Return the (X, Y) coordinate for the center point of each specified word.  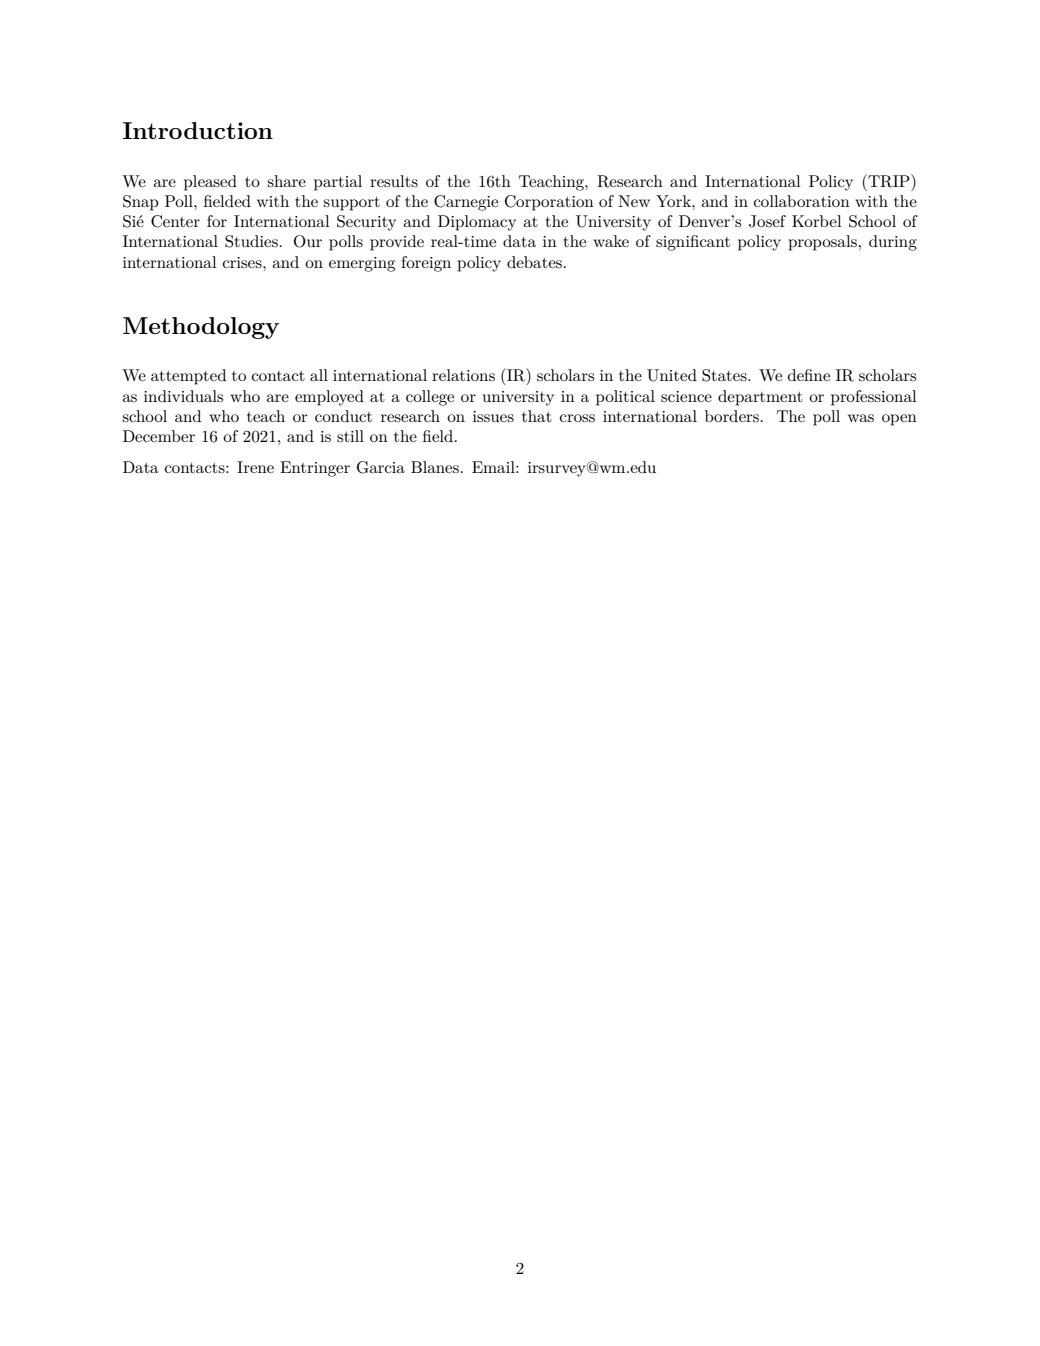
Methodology (201, 328)
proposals (823, 243)
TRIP (889, 181)
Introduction (198, 130)
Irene (255, 467)
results (394, 181)
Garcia (381, 467)
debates (534, 262)
